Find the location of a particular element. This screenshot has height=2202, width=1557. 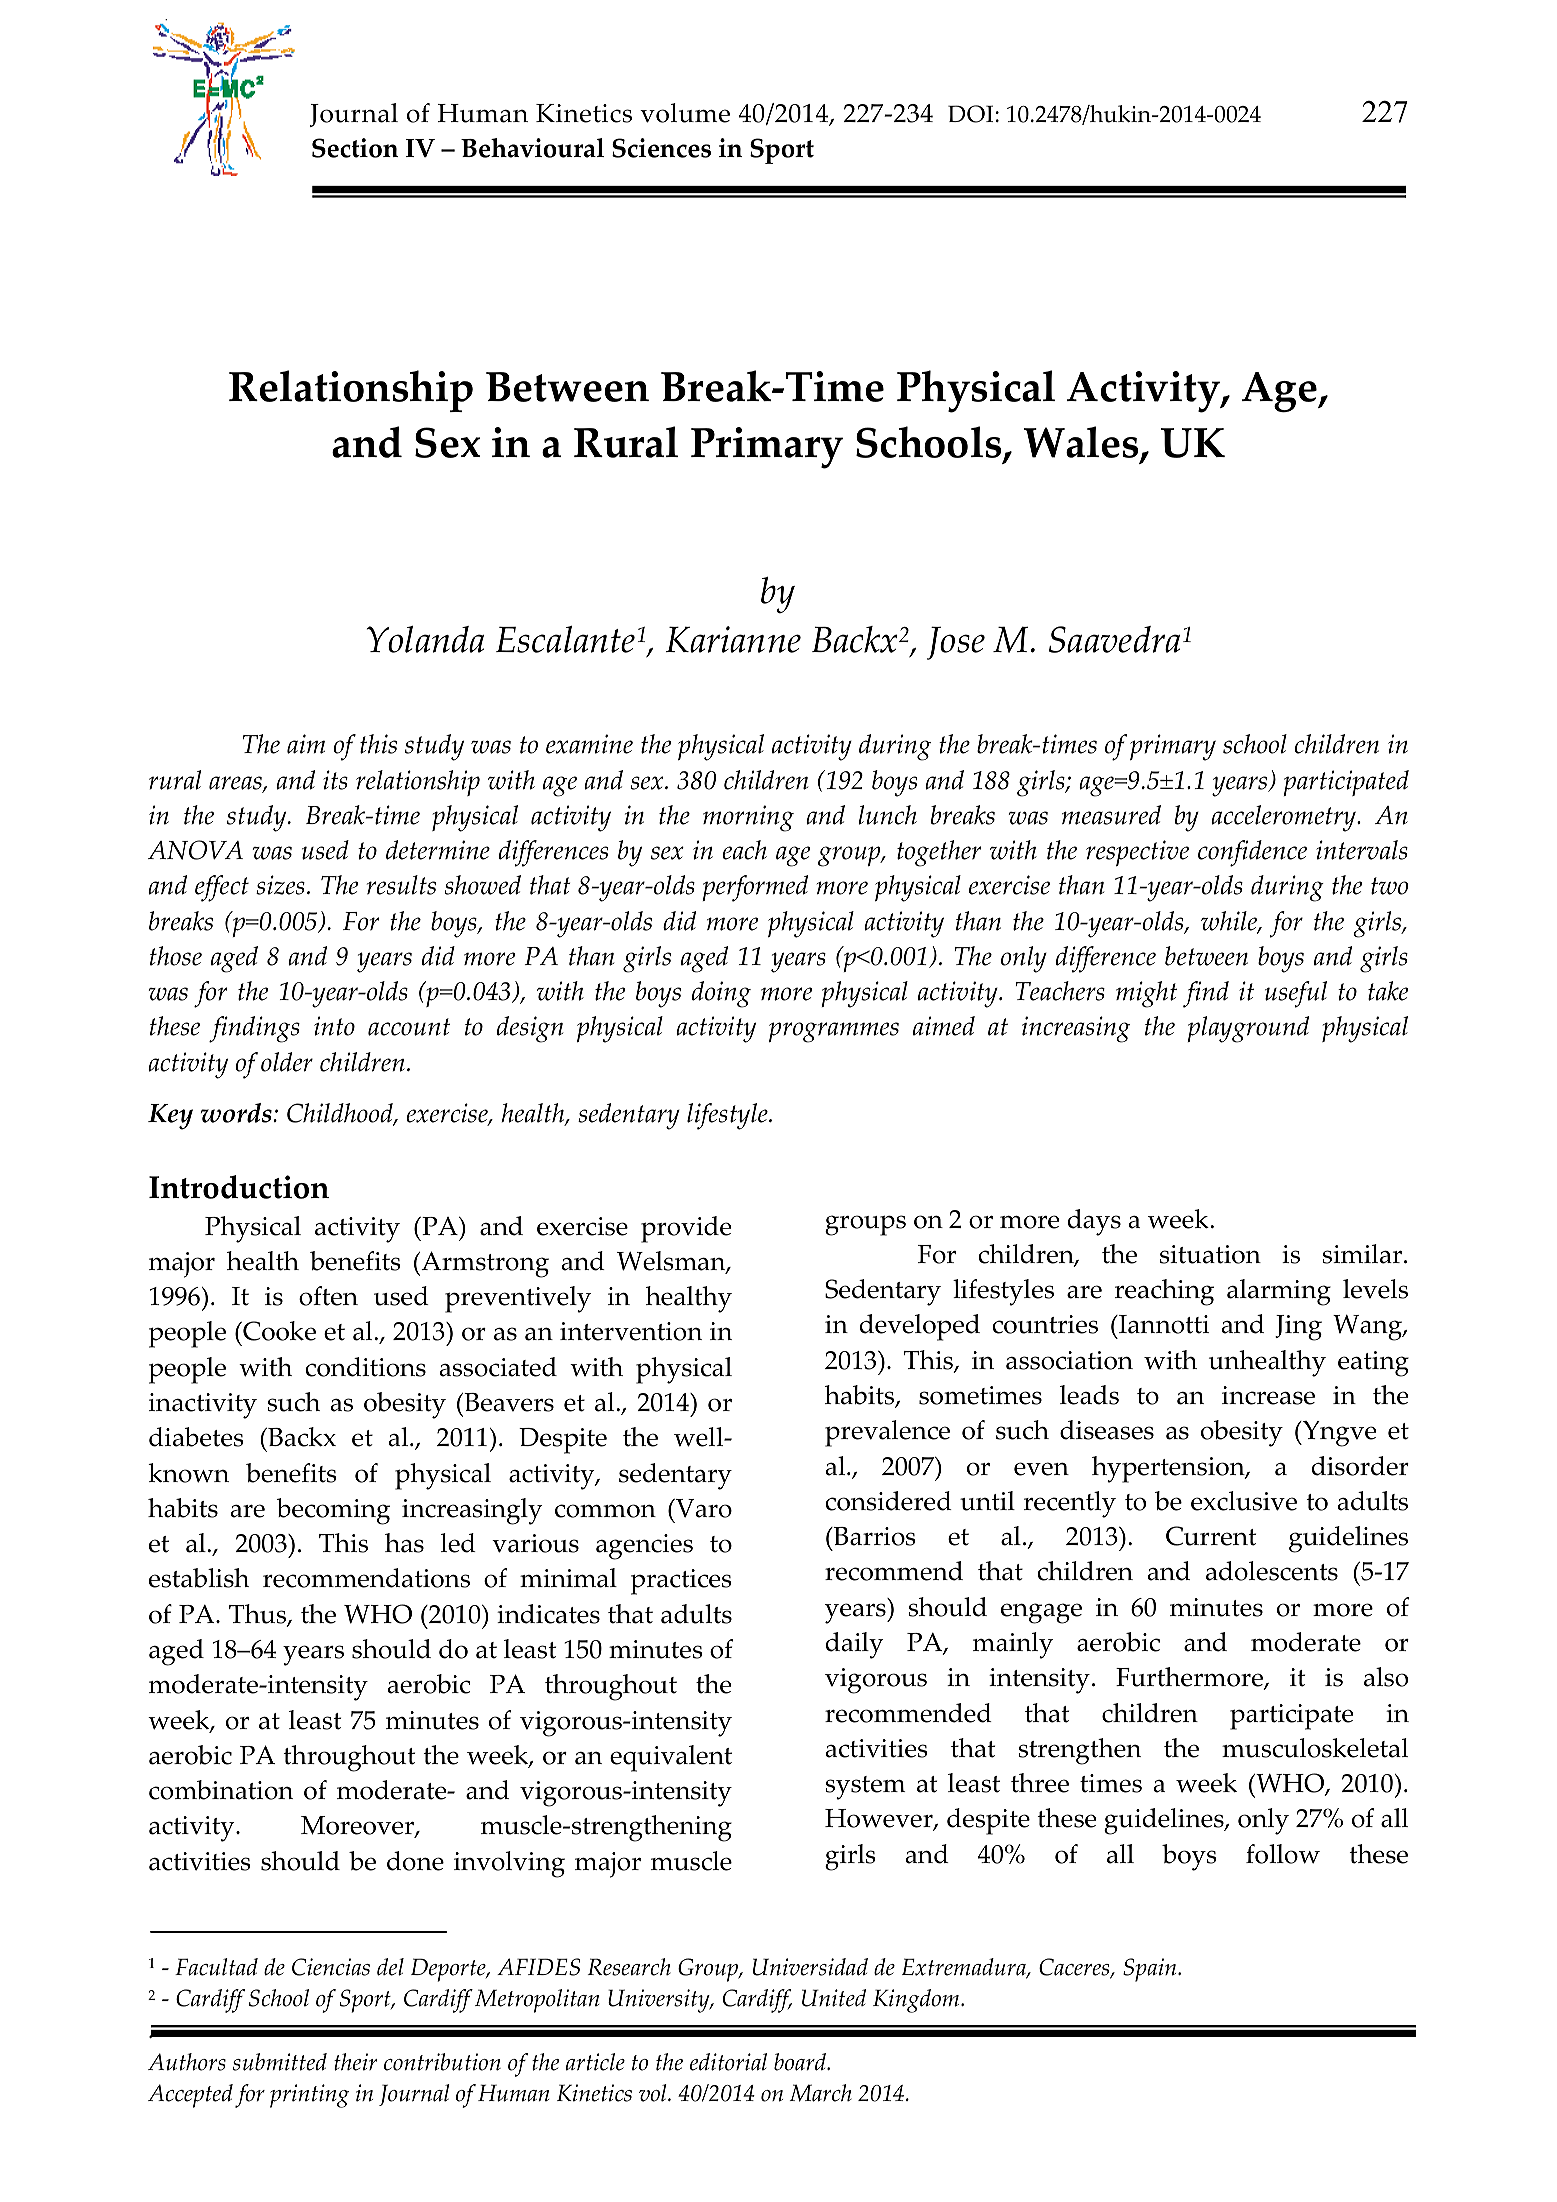

playground is located at coordinates (1248, 1029).
